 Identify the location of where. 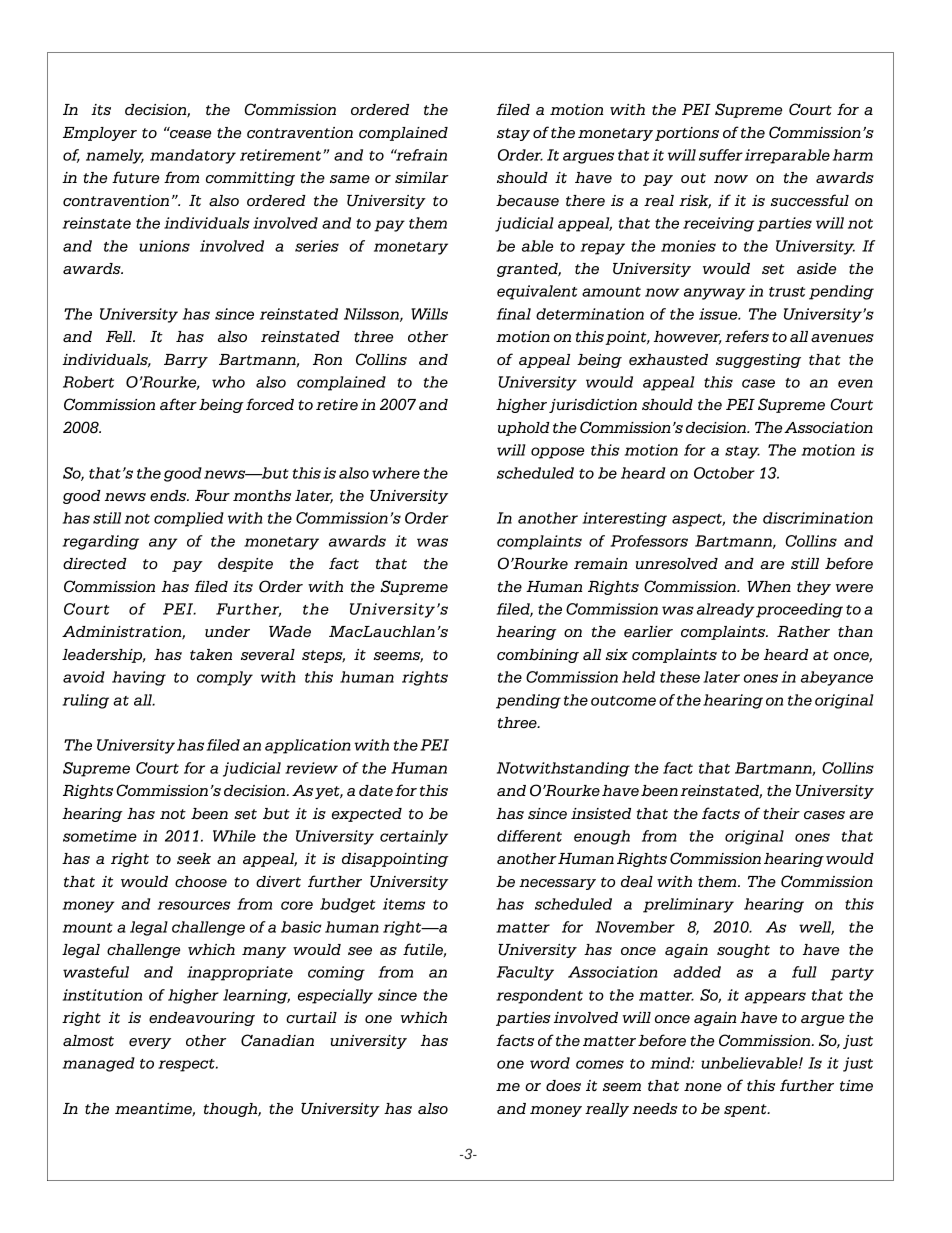
(396, 473).
